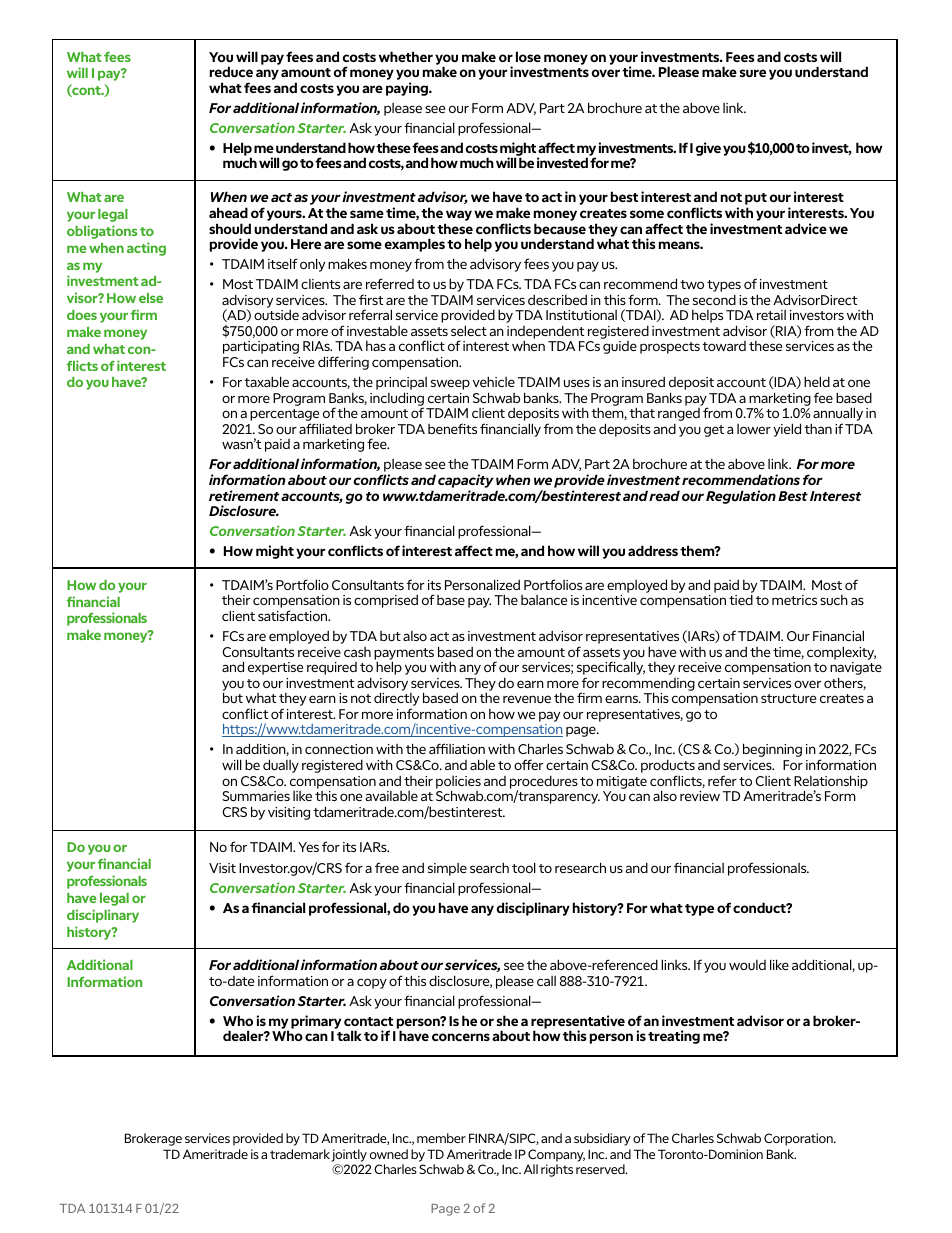 The width and height of the screenshot is (952, 1233). I want to click on expertise, so click(275, 668).
